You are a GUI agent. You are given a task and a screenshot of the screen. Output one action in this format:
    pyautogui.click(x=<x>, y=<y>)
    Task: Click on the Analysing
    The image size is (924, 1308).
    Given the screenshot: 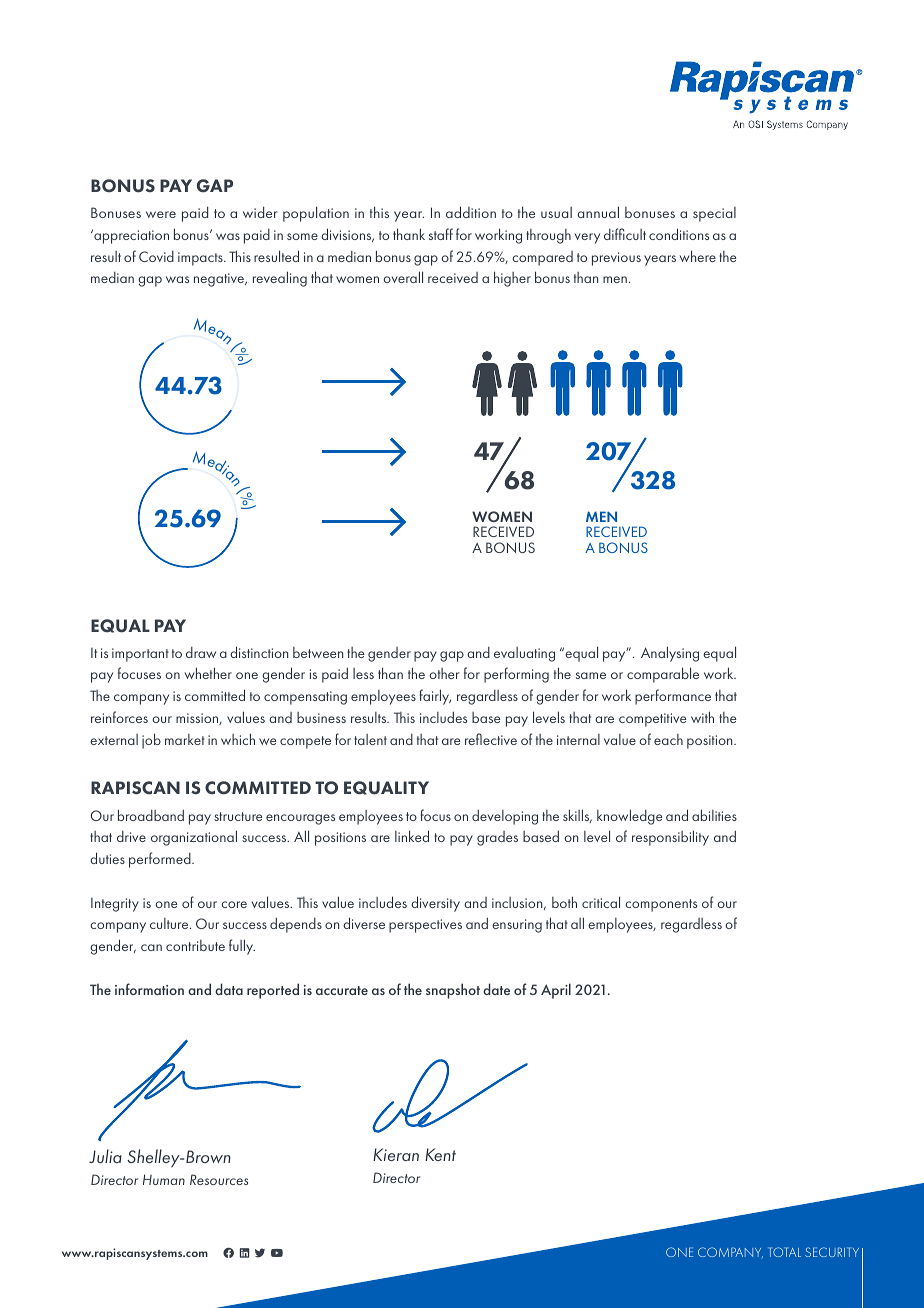 What is the action you would take?
    pyautogui.click(x=670, y=654)
